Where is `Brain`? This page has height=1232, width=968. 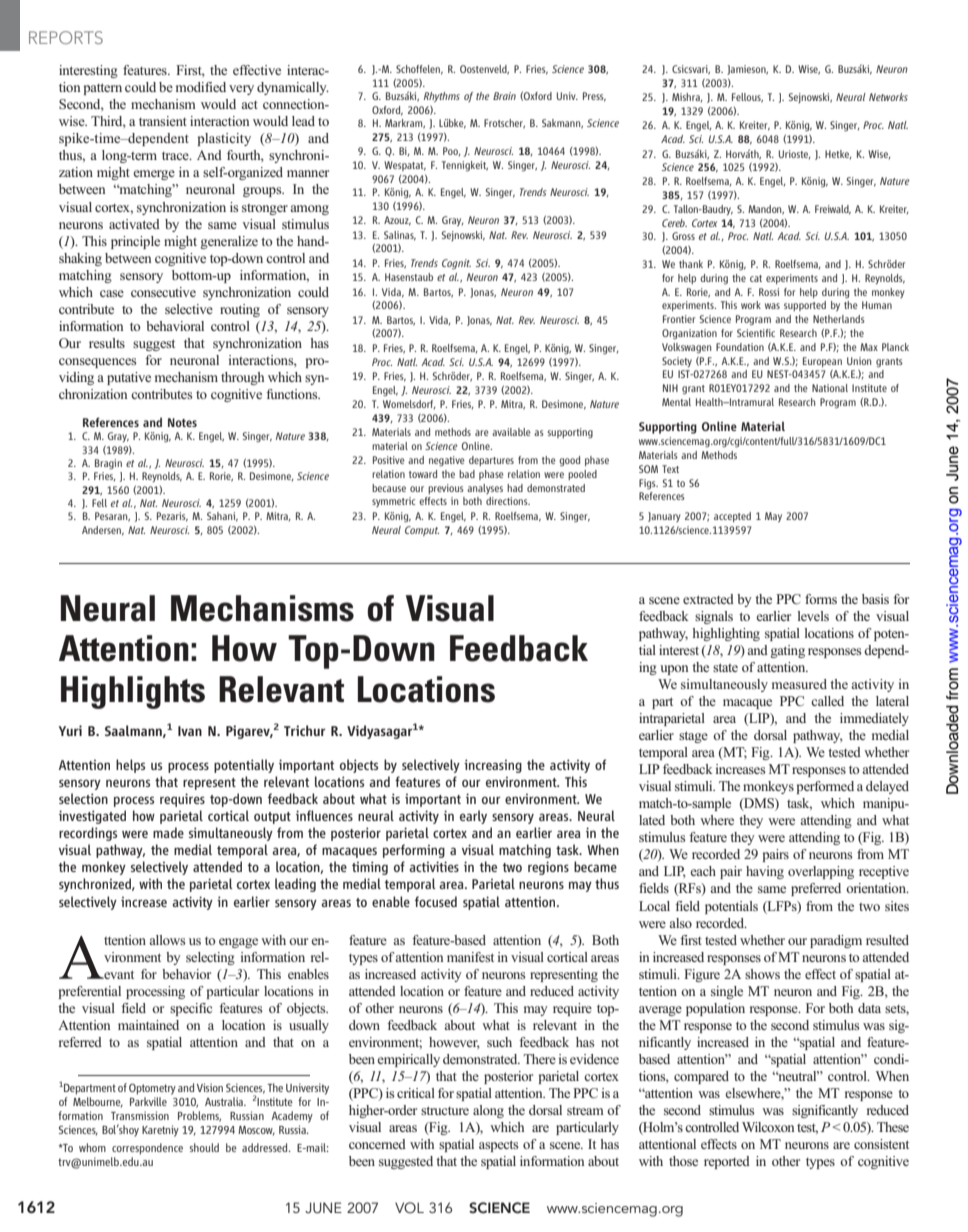 Brain is located at coordinates (504, 96).
